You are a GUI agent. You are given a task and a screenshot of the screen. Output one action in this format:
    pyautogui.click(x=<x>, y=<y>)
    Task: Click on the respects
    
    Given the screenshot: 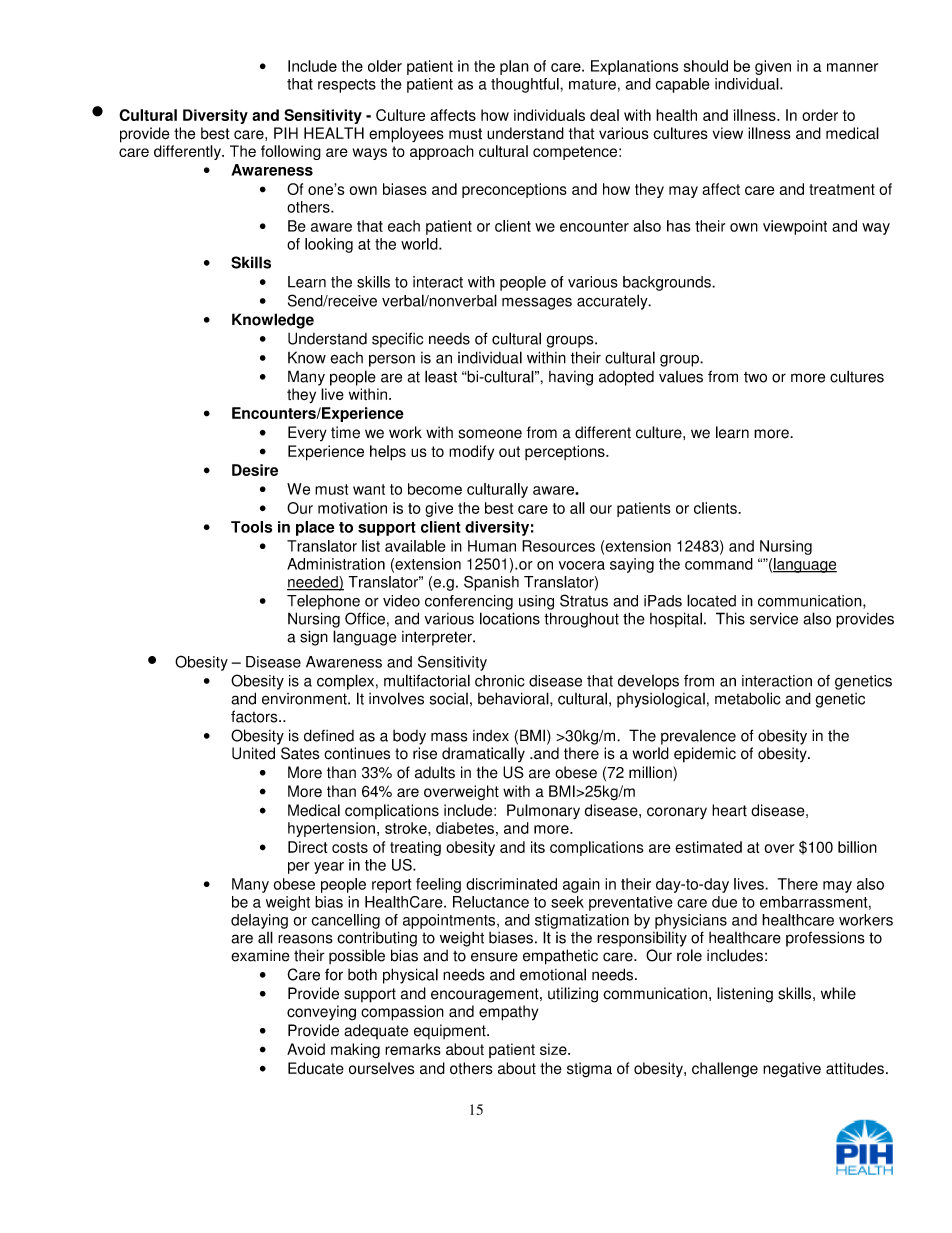 What is the action you would take?
    pyautogui.click(x=347, y=86)
